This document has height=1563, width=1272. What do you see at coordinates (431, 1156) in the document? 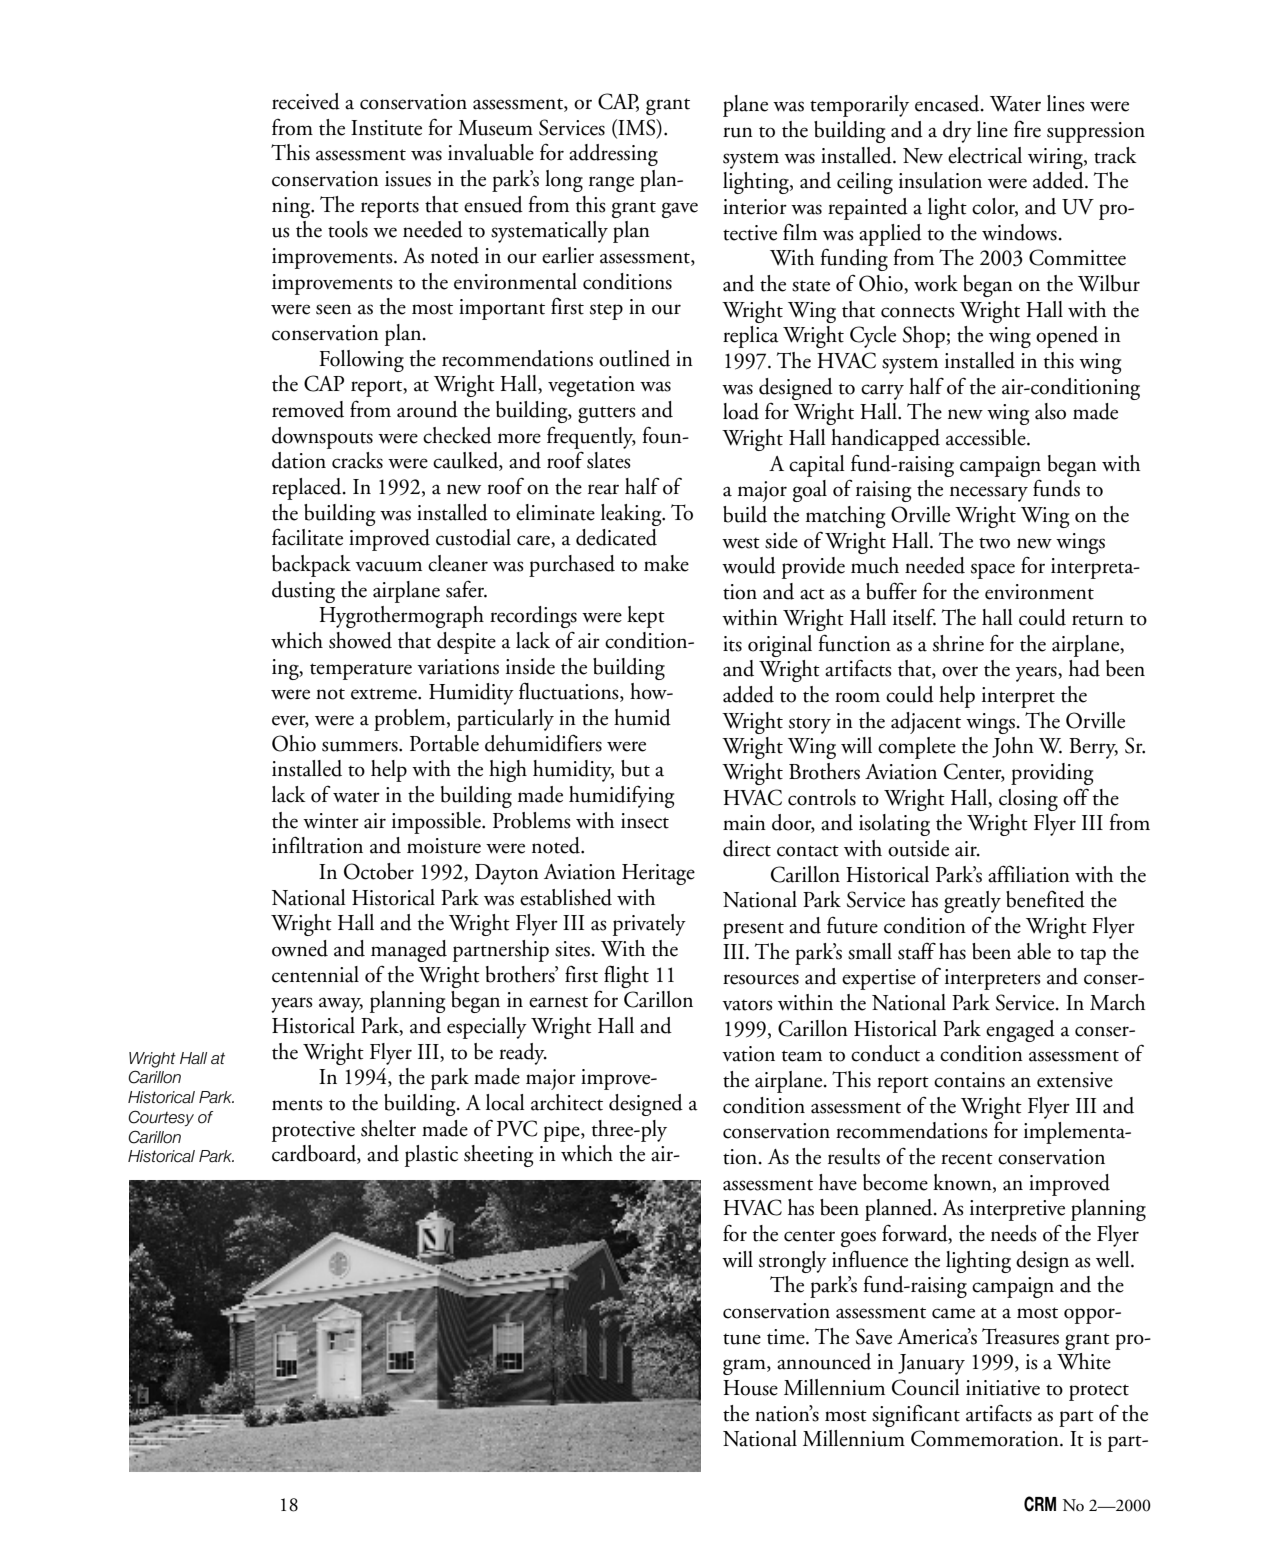
I see `plastic` at bounding box center [431, 1156].
